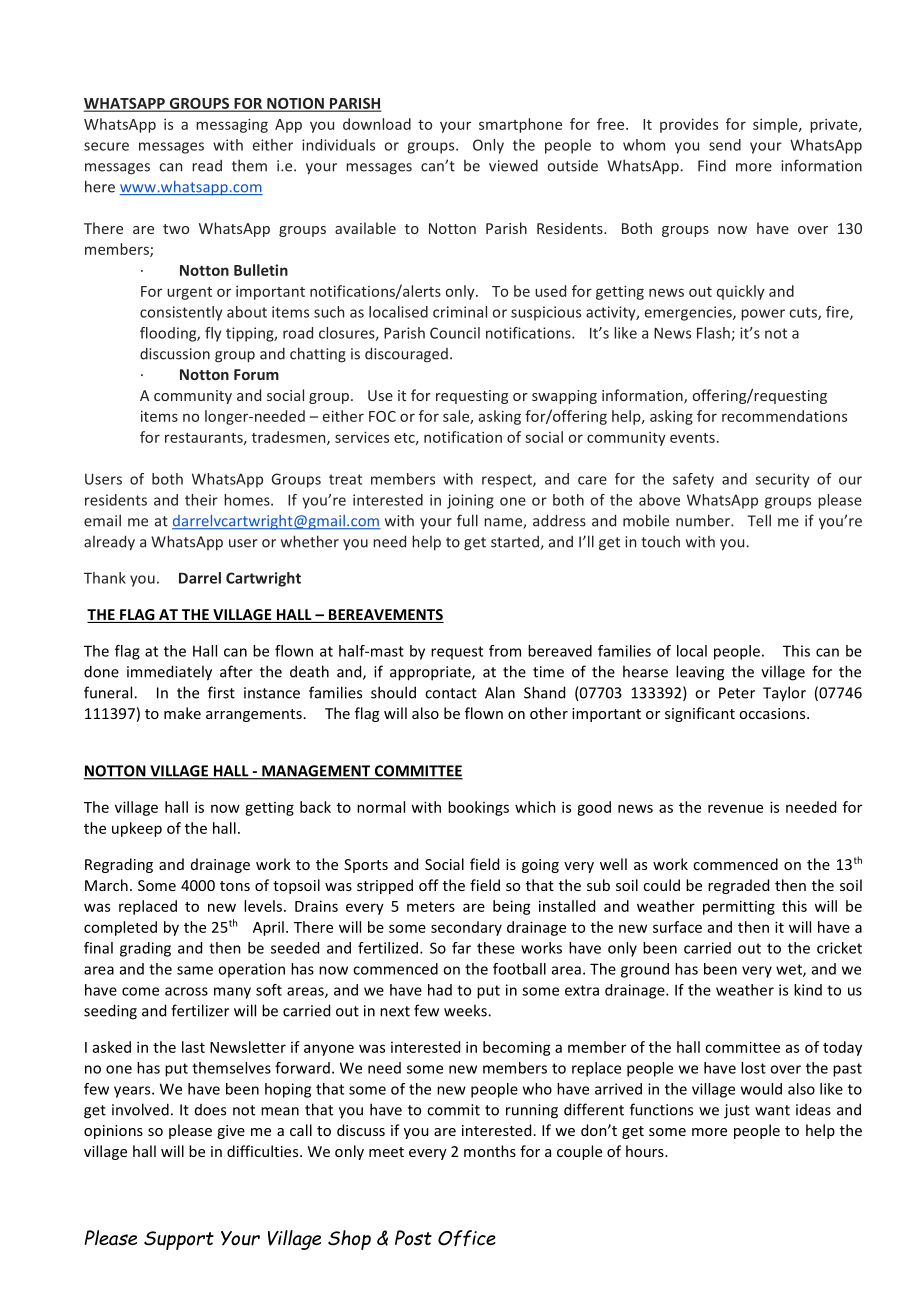  Describe the element at coordinates (105, 578) in the screenshot. I see `Thank` at that location.
